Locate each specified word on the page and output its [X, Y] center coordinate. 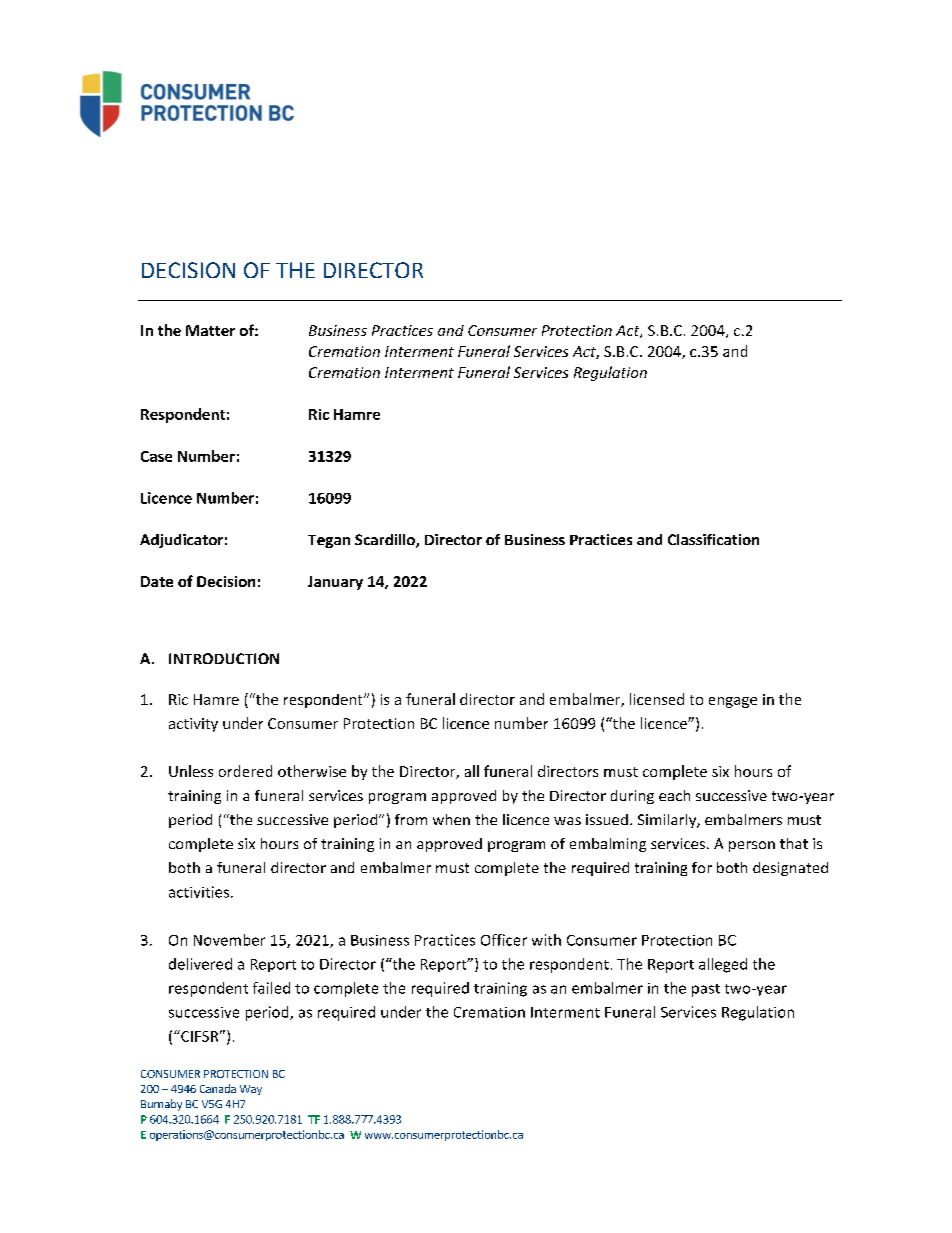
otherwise [312, 771]
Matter [210, 330]
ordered [245, 771]
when [451, 819]
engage [733, 702]
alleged [723, 965]
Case [156, 456]
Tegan [329, 541]
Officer [504, 940]
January [335, 583]
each [674, 795]
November [229, 940]
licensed [657, 699]
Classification [713, 539]
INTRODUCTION [224, 658]
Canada [218, 1088]
